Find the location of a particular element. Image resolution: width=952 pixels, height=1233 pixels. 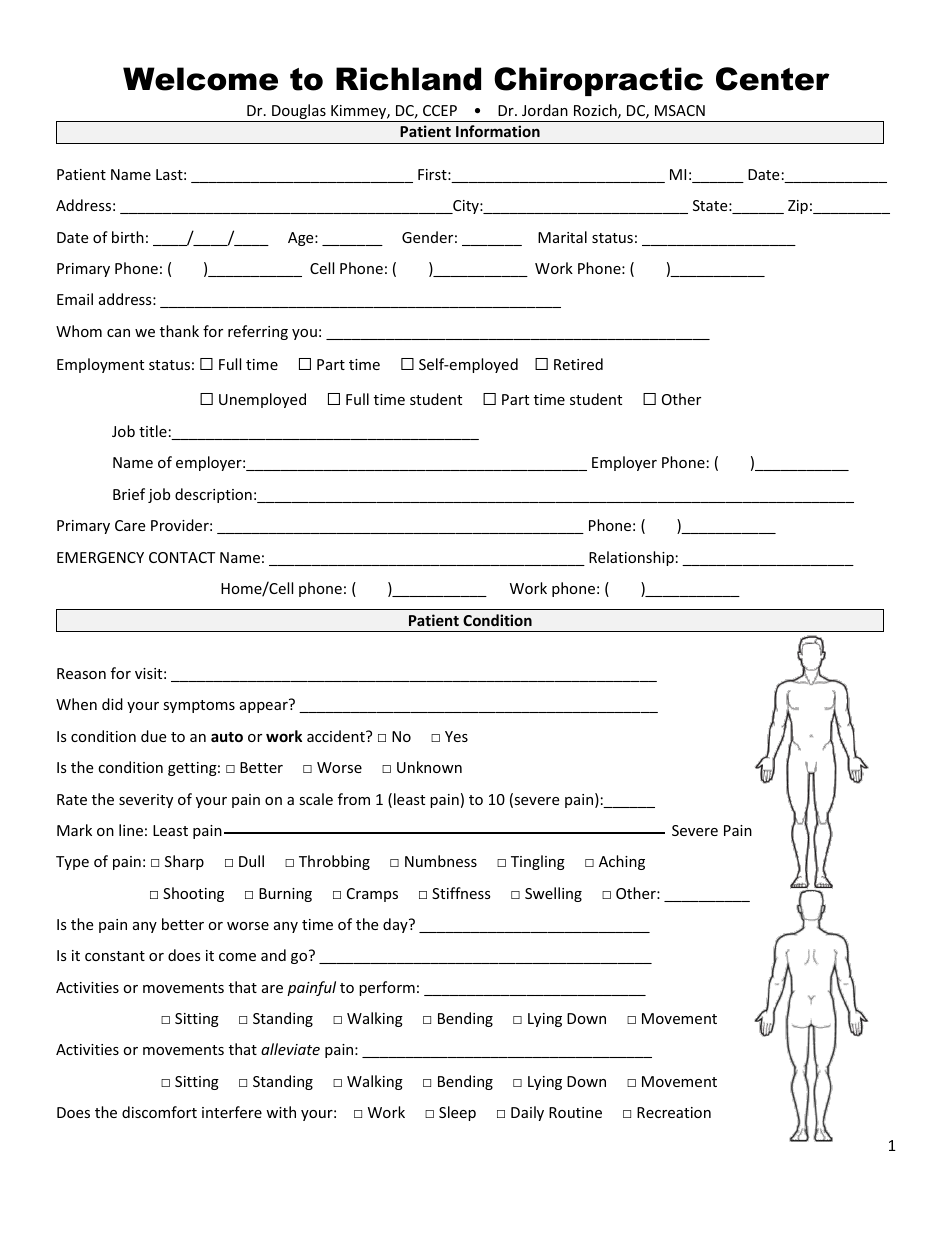

discomfort is located at coordinates (159, 1112).
